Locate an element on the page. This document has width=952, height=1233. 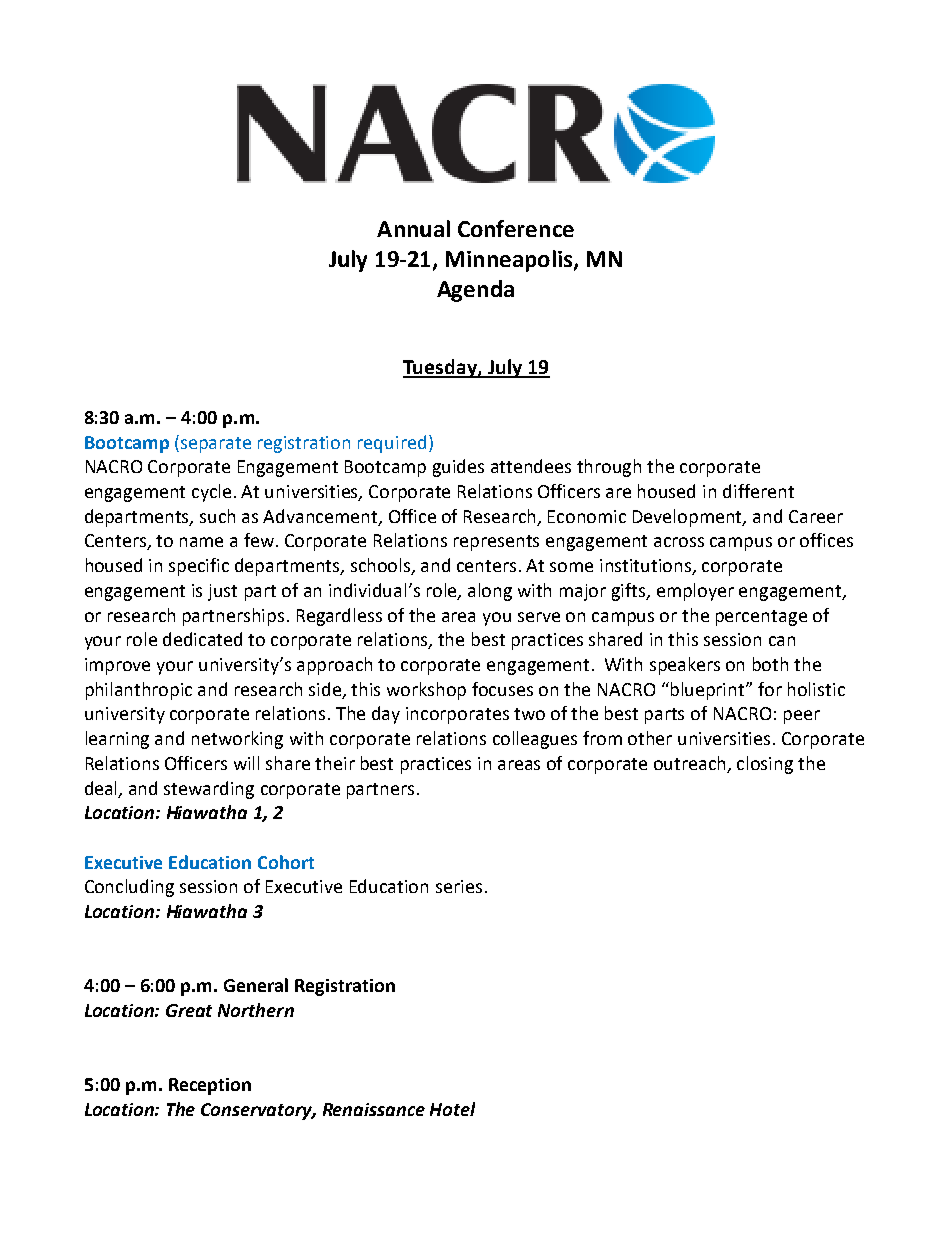
Development is located at coordinates (689, 518).
